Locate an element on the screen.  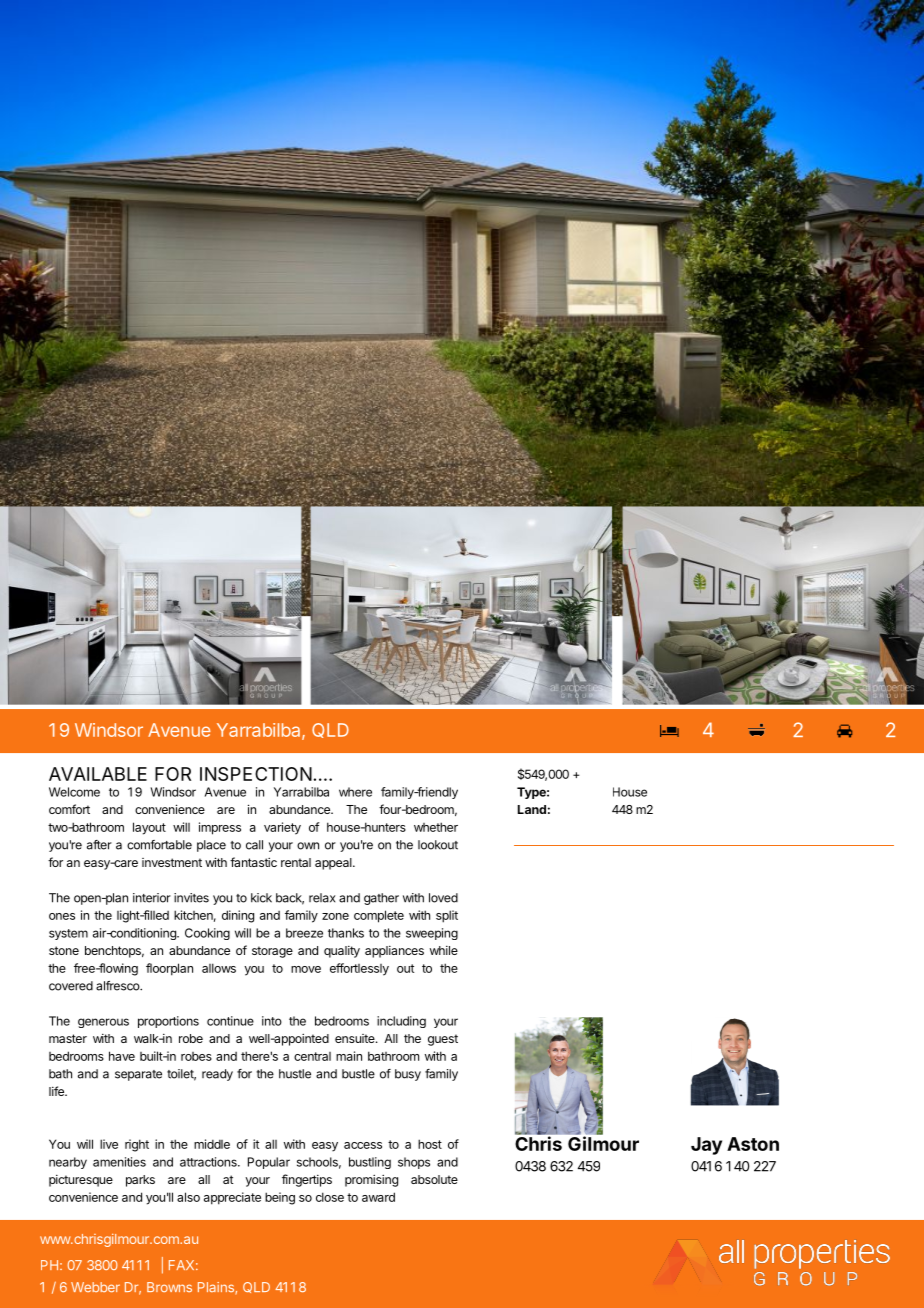
AVAILABLE is located at coordinates (98, 774).
